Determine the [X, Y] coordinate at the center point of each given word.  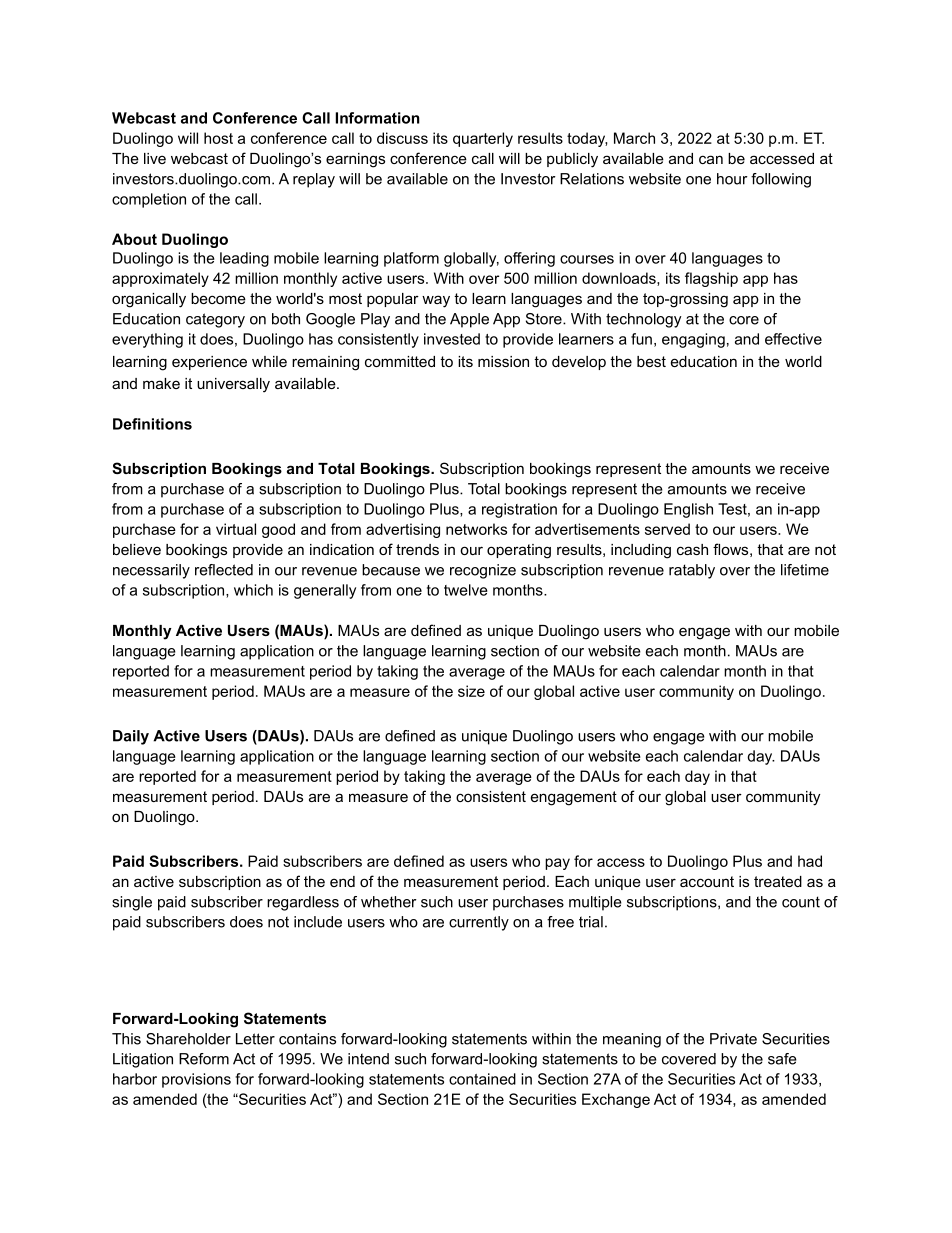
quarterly [483, 139]
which [253, 590]
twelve [466, 590]
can [711, 159]
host [218, 138]
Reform [204, 1059]
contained [482, 1079]
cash [692, 549]
